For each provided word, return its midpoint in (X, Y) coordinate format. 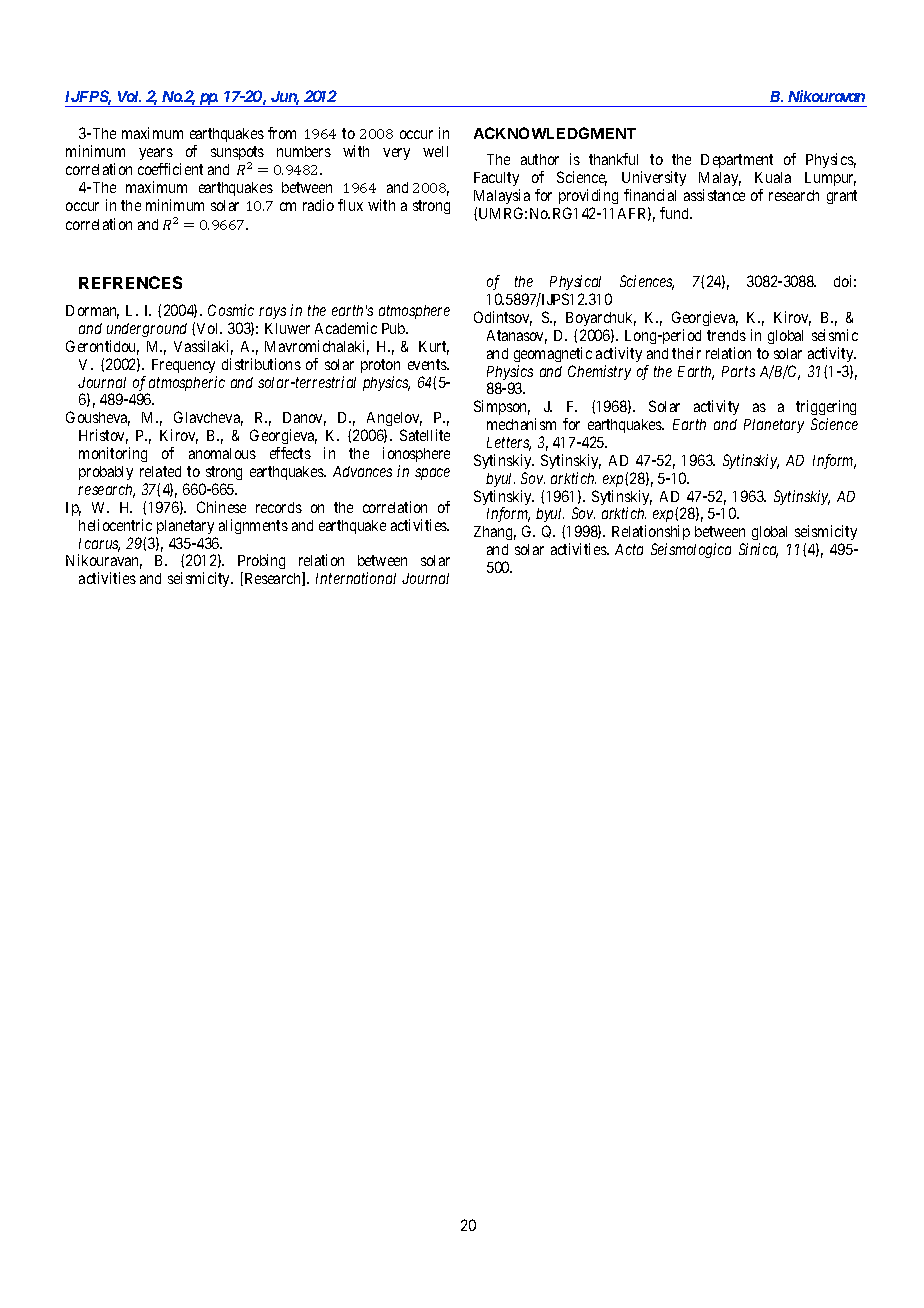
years (156, 154)
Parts (738, 371)
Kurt (434, 348)
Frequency (183, 366)
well (435, 151)
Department (737, 161)
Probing (261, 563)
